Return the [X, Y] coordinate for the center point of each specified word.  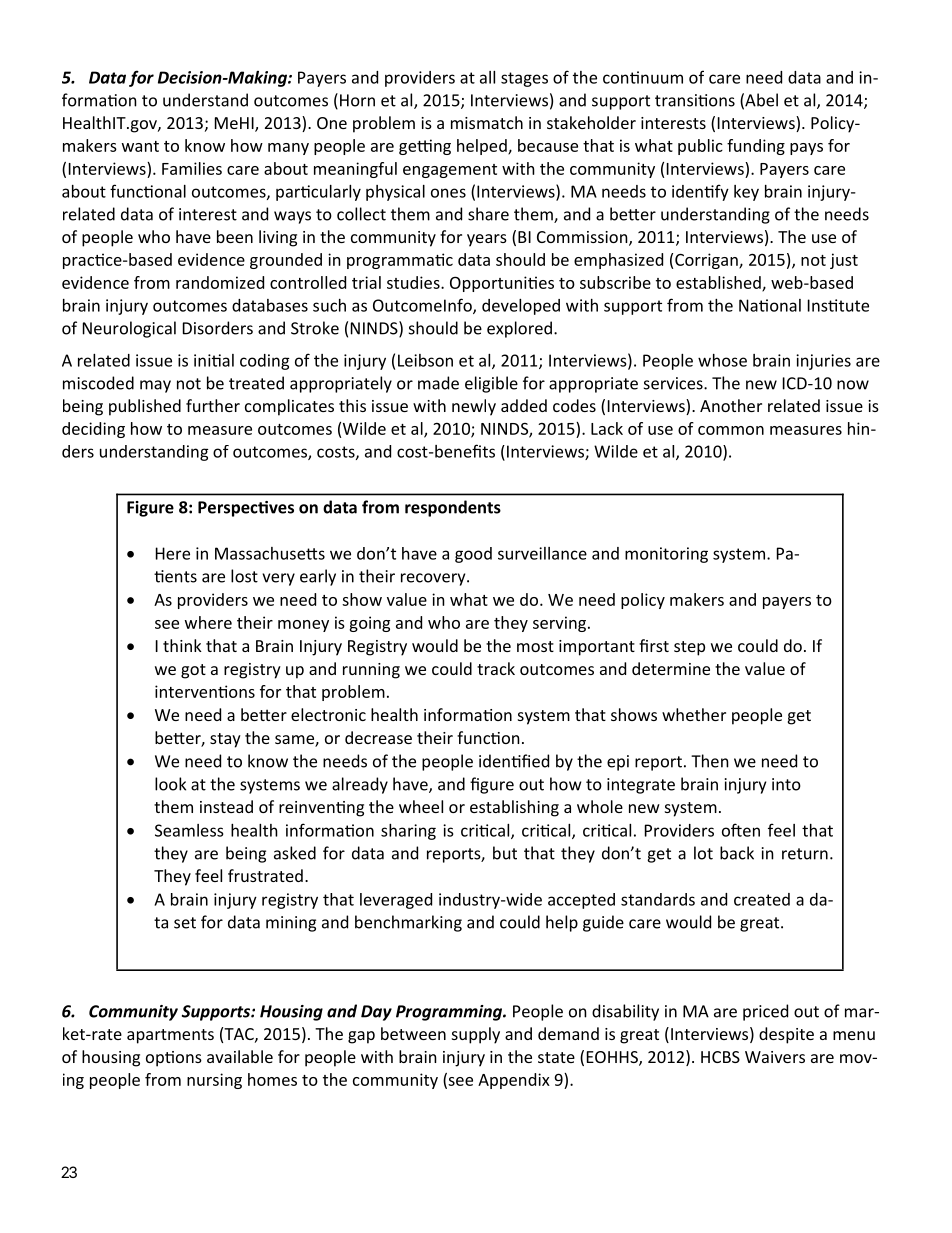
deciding [93, 430]
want [140, 146]
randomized [220, 282]
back [737, 853]
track [496, 668]
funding [756, 147]
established [719, 283]
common [731, 430]
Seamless [189, 830]
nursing [214, 1081]
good [473, 555]
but [505, 853]
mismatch [487, 122]
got [193, 671]
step [689, 648]
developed [521, 307]
